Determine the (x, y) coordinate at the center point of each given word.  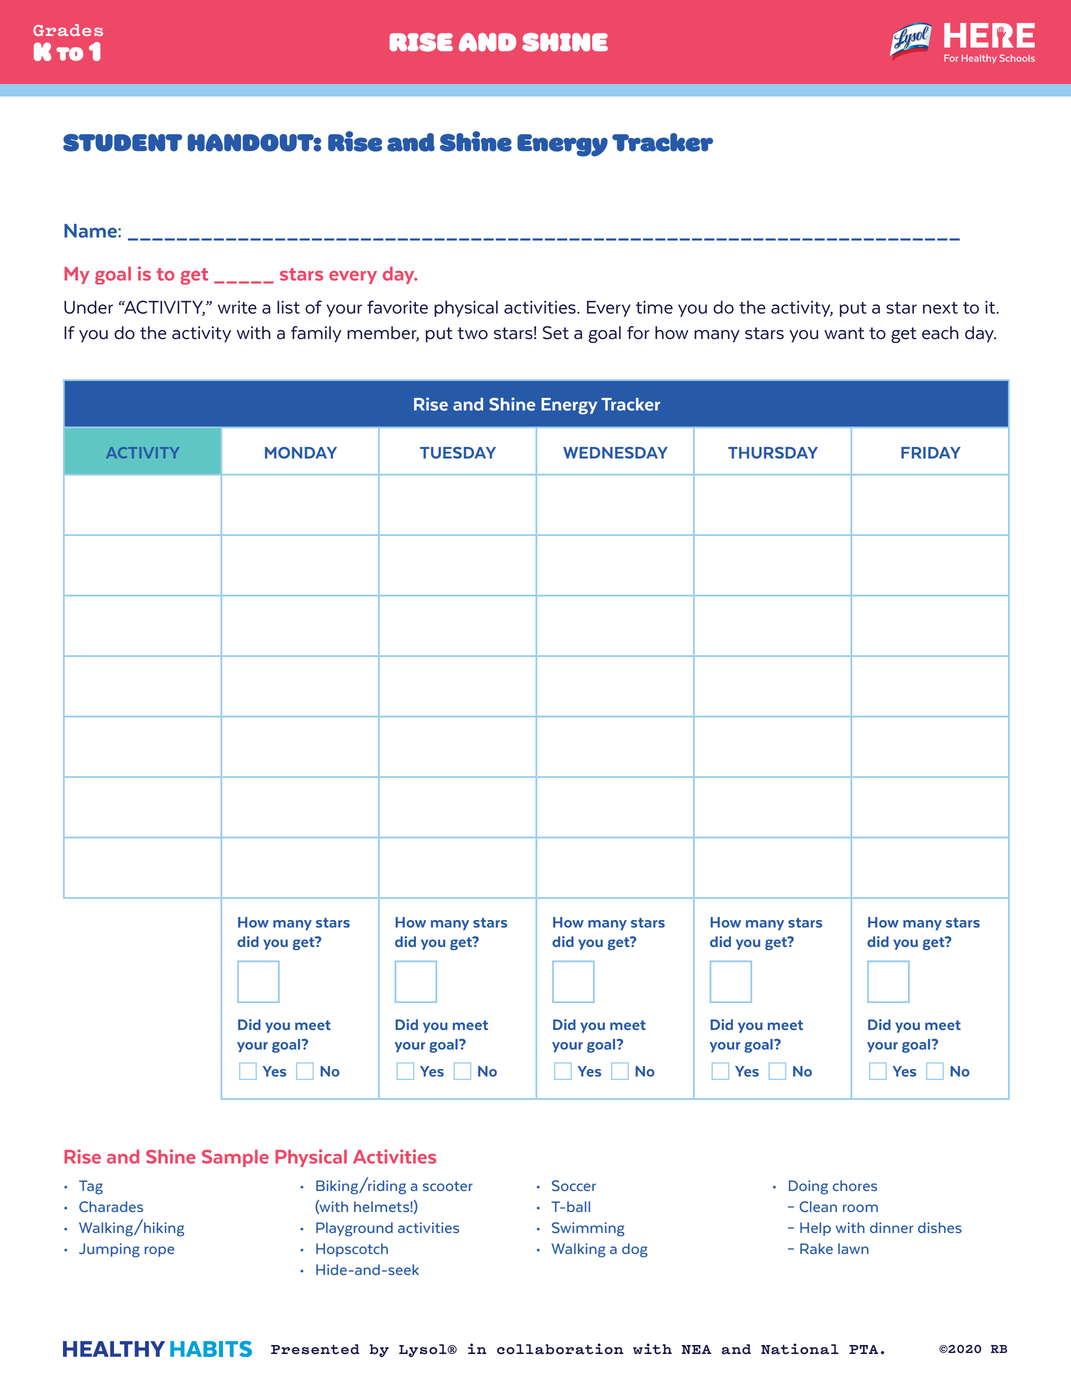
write (237, 307)
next (940, 308)
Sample (235, 1158)
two (473, 333)
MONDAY (301, 453)
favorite (397, 307)
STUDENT (122, 143)
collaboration (560, 1349)
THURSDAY (773, 453)
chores (855, 1185)
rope (159, 1251)
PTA (864, 1349)
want (844, 333)
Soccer (574, 1185)
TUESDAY (458, 453)
